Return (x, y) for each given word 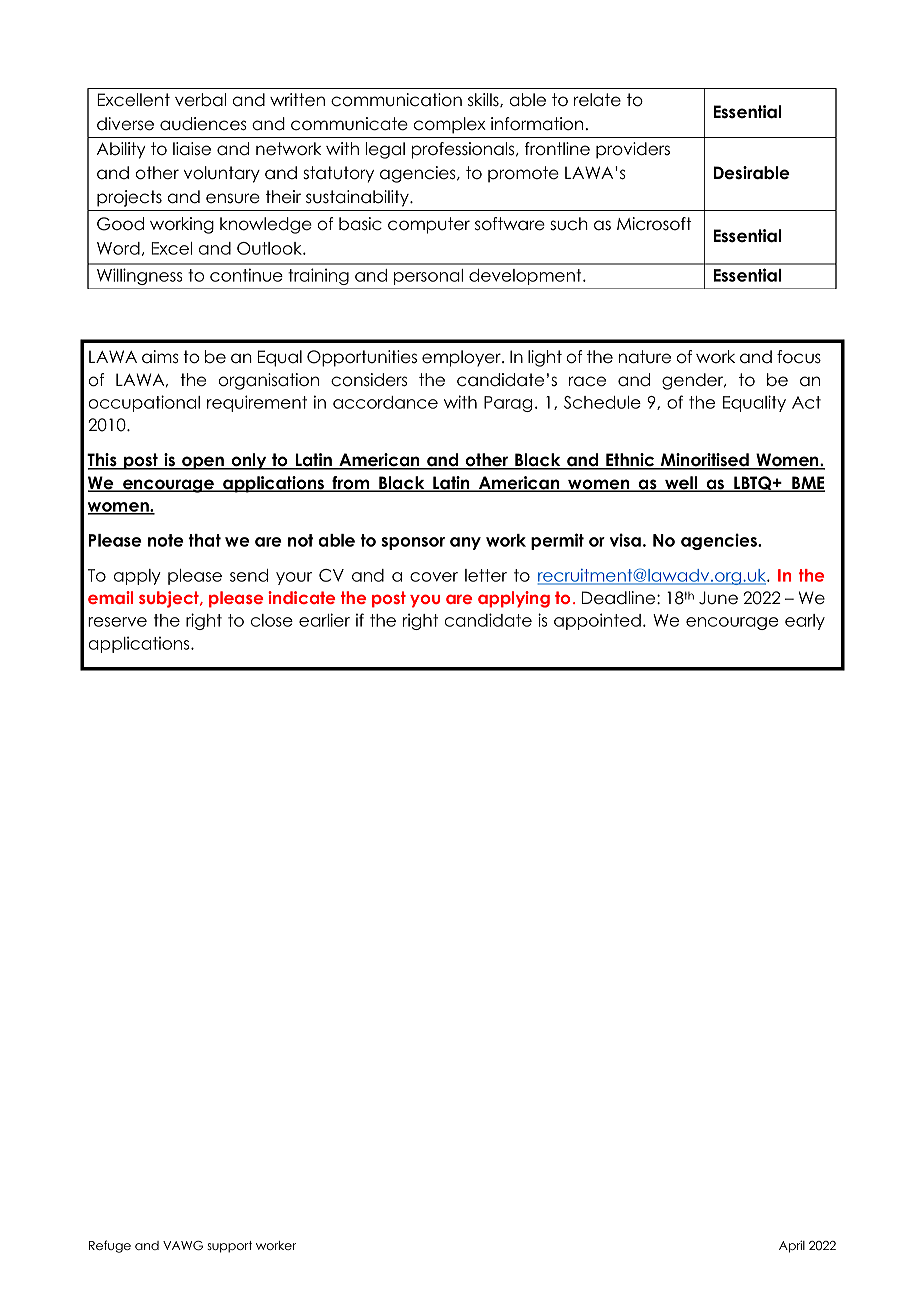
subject (170, 599)
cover (434, 577)
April (792, 1246)
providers (633, 150)
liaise (192, 149)
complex (450, 125)
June (718, 598)
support (229, 1247)
